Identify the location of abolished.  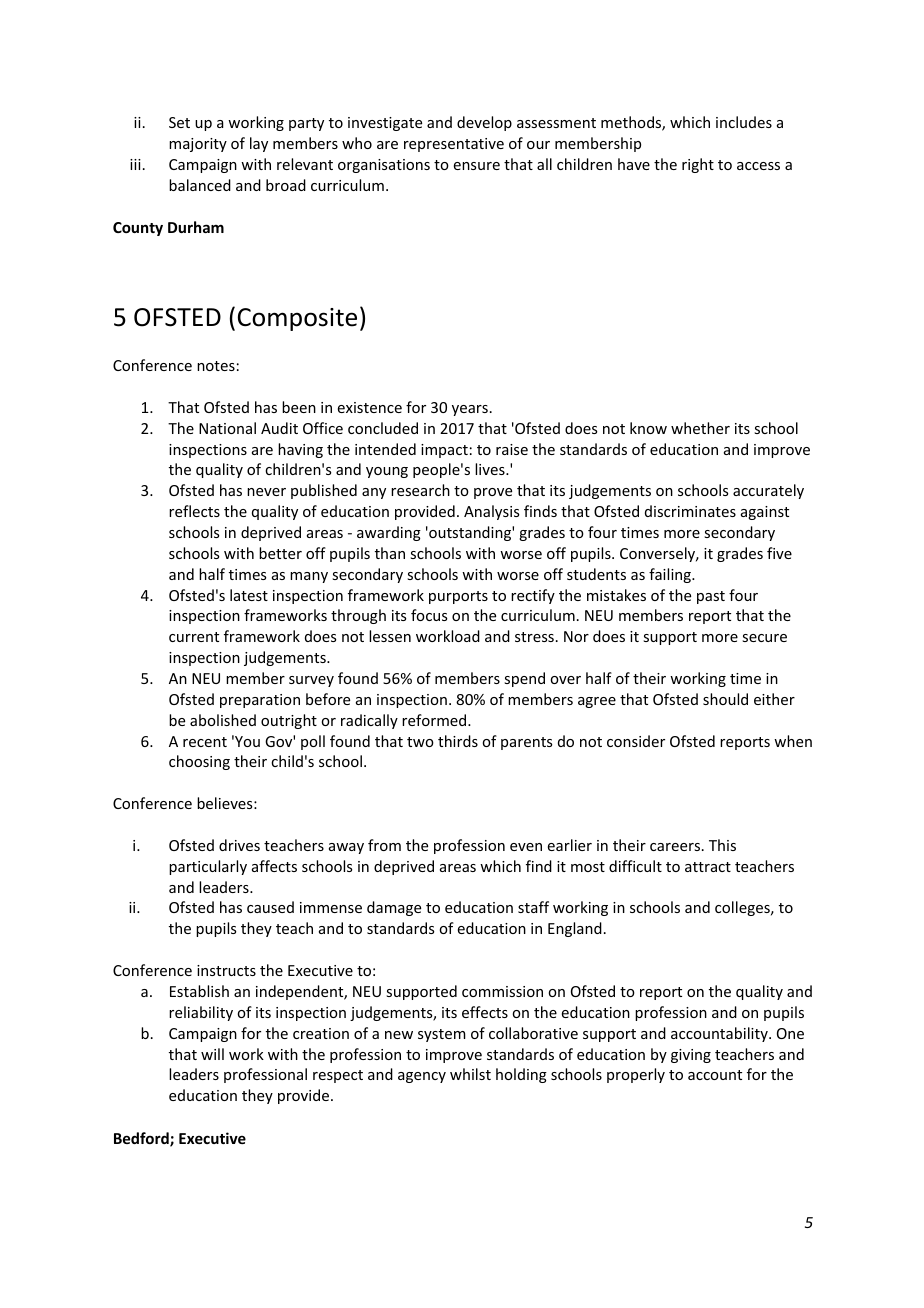
(223, 720).
